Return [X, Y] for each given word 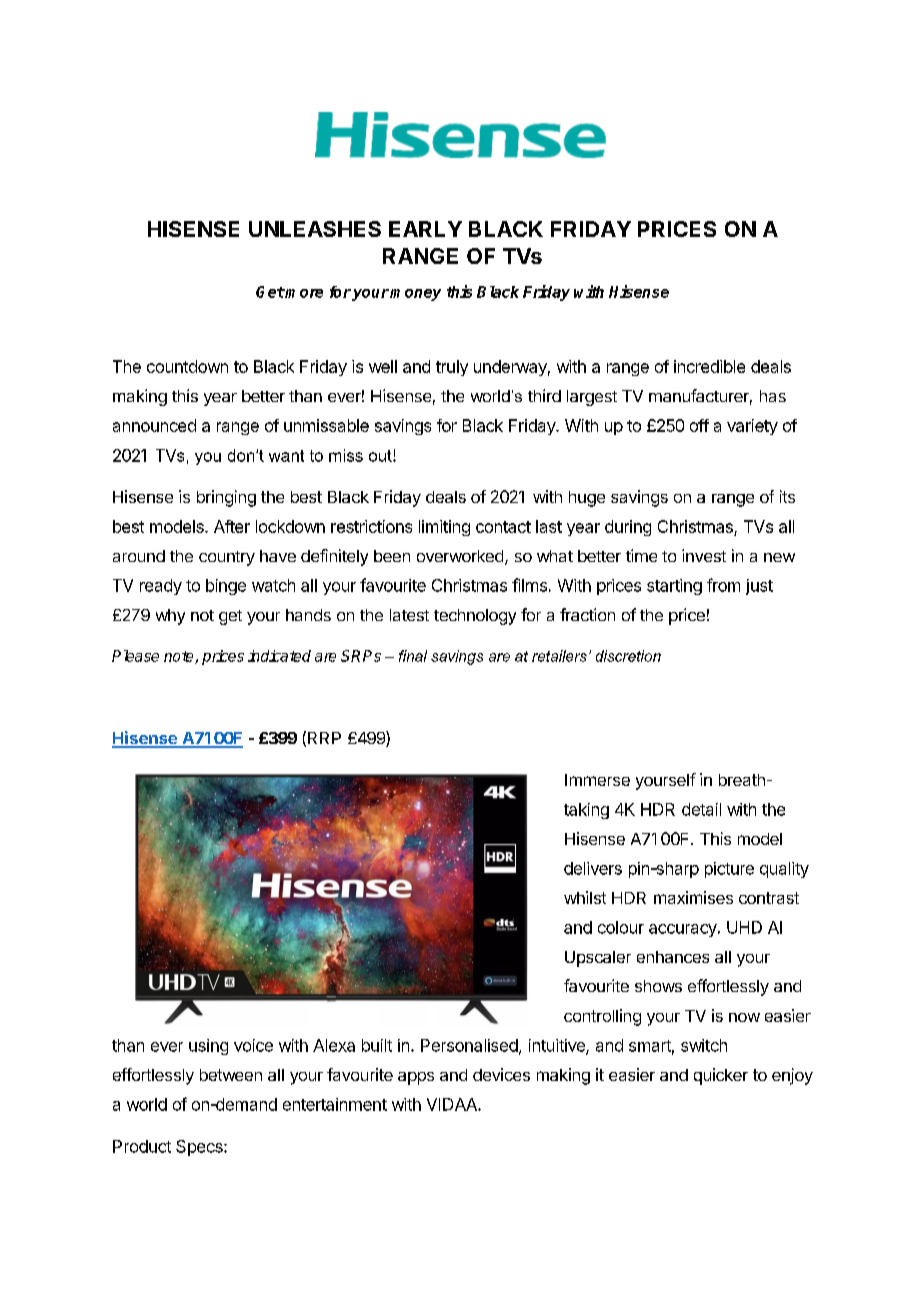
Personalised [469, 1045]
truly [452, 368]
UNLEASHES [315, 229]
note [180, 657]
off [699, 425]
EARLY [425, 229]
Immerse [597, 780]
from [723, 585]
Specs [200, 1148]
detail [701, 809]
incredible [709, 366]
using [208, 1047]
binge [226, 587]
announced [154, 425]
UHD [744, 927]
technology [475, 617]
